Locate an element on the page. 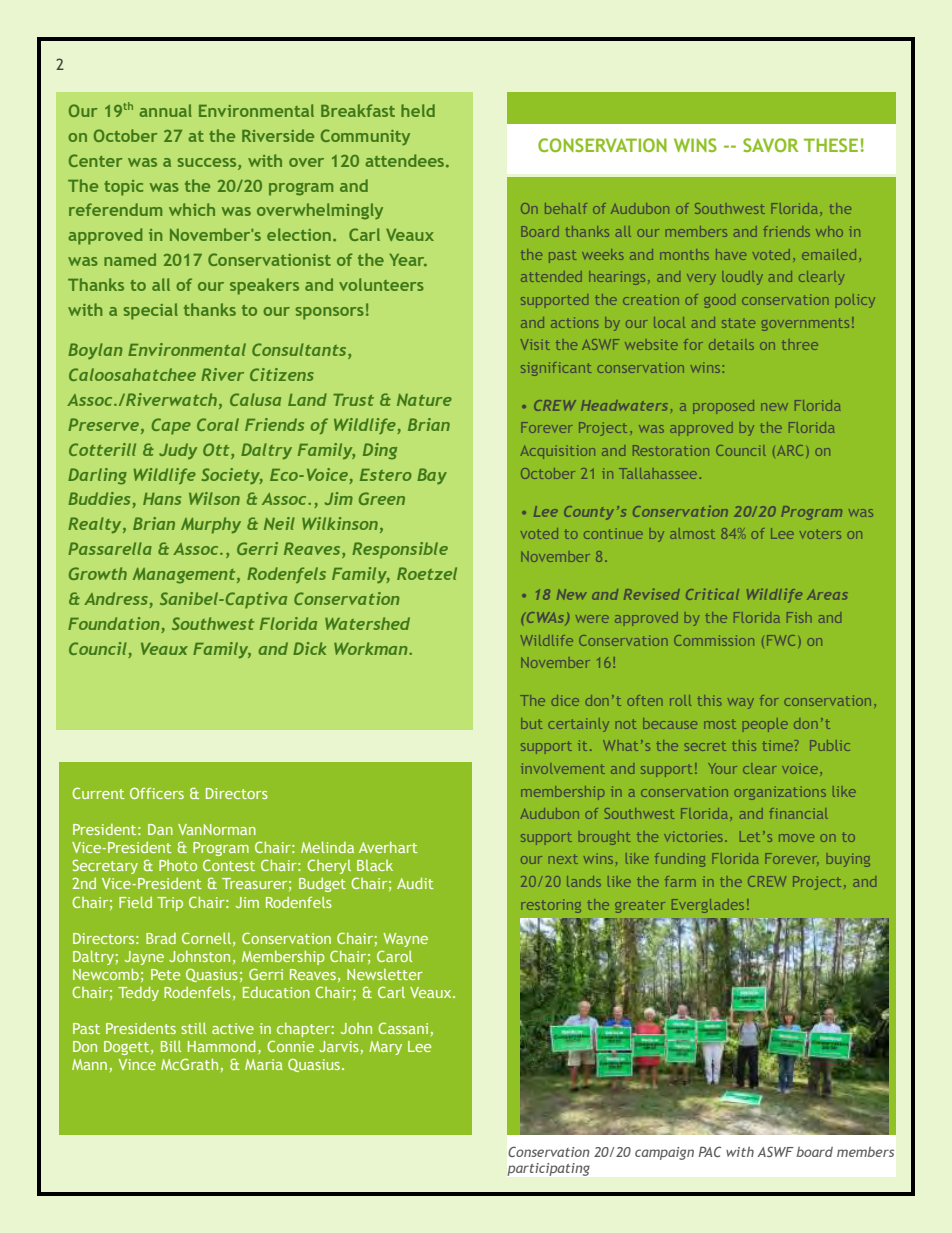 The image size is (952, 1233). participating is located at coordinates (548, 1169).
